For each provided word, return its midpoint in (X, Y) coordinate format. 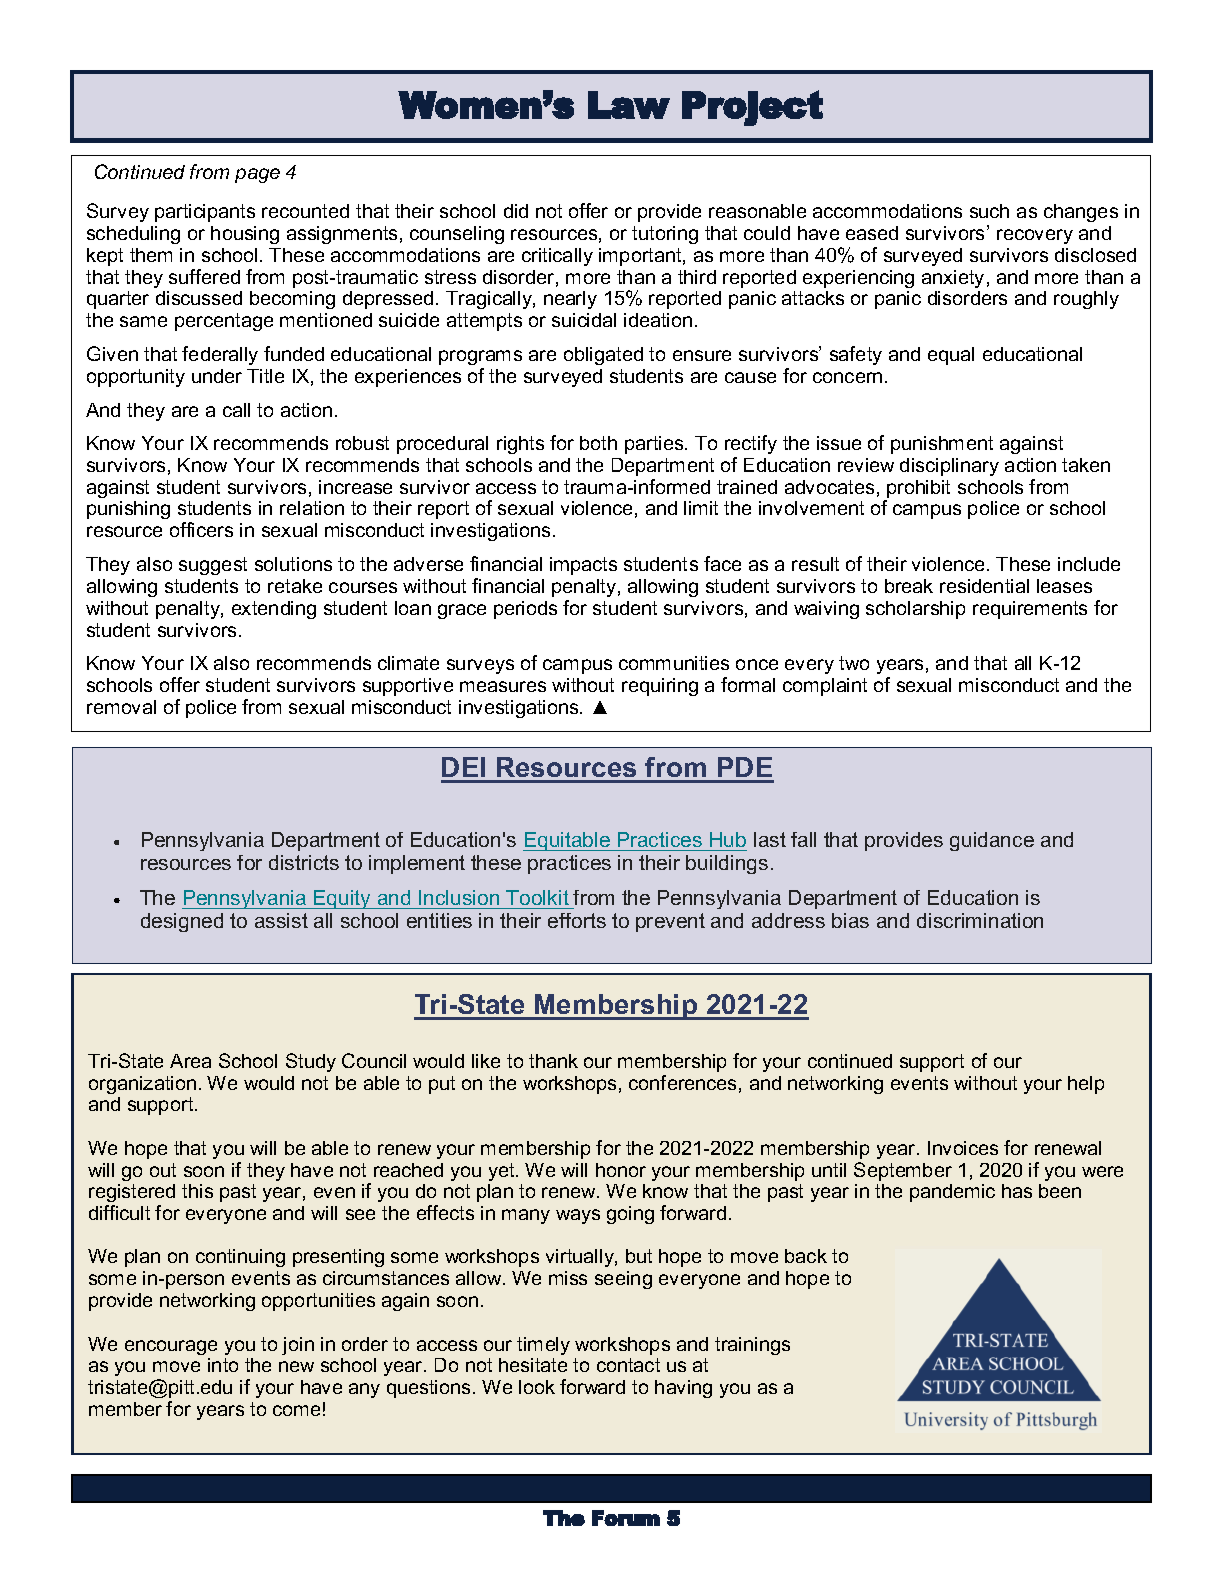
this (197, 1191)
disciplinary (949, 467)
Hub (728, 839)
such (989, 211)
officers (201, 529)
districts (304, 862)
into (223, 1365)
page (257, 175)
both (598, 443)
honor (621, 1170)
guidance (992, 841)
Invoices (963, 1148)
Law (629, 105)
